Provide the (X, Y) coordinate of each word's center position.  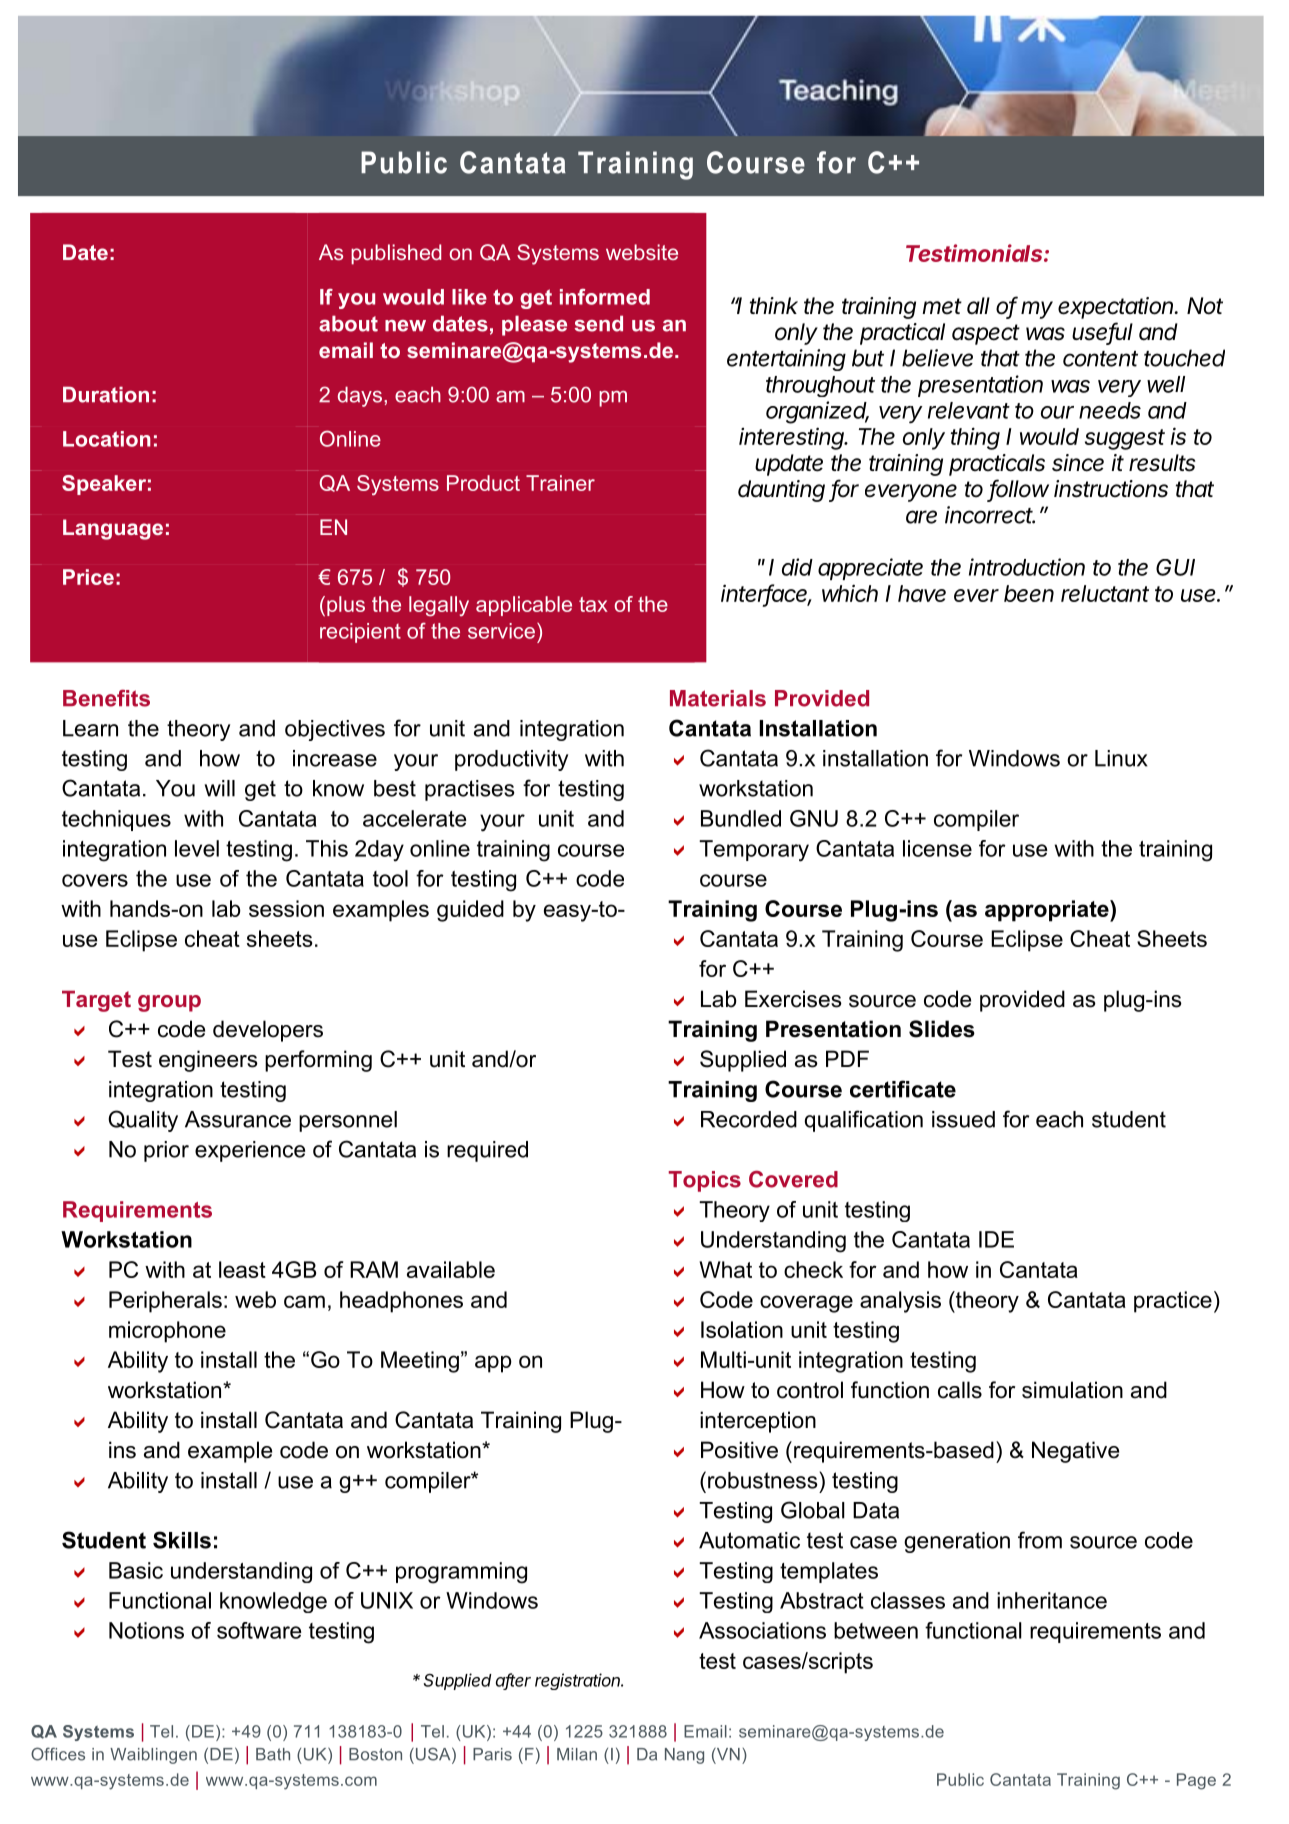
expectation (1117, 308)
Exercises (793, 999)
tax (593, 604)
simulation (1072, 1390)
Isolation (742, 1329)
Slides (942, 1029)
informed (605, 297)
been (1029, 593)
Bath (273, 1754)
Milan (577, 1754)
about (348, 323)
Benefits (106, 698)
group (169, 1003)
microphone (167, 1332)
